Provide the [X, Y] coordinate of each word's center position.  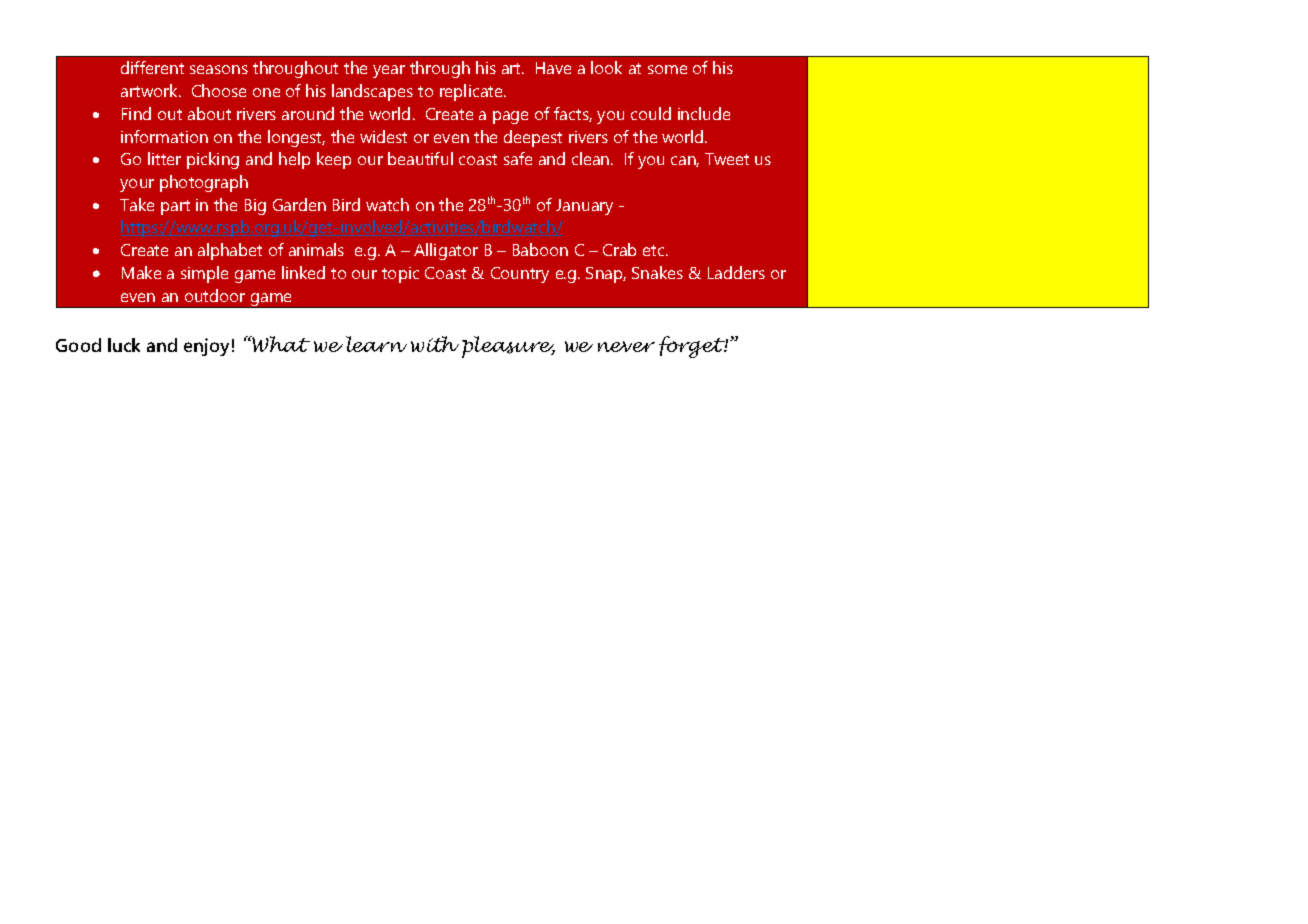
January [584, 207]
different [152, 67]
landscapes [372, 92]
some [667, 69]
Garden [299, 204]
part [175, 207]
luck [124, 345]
